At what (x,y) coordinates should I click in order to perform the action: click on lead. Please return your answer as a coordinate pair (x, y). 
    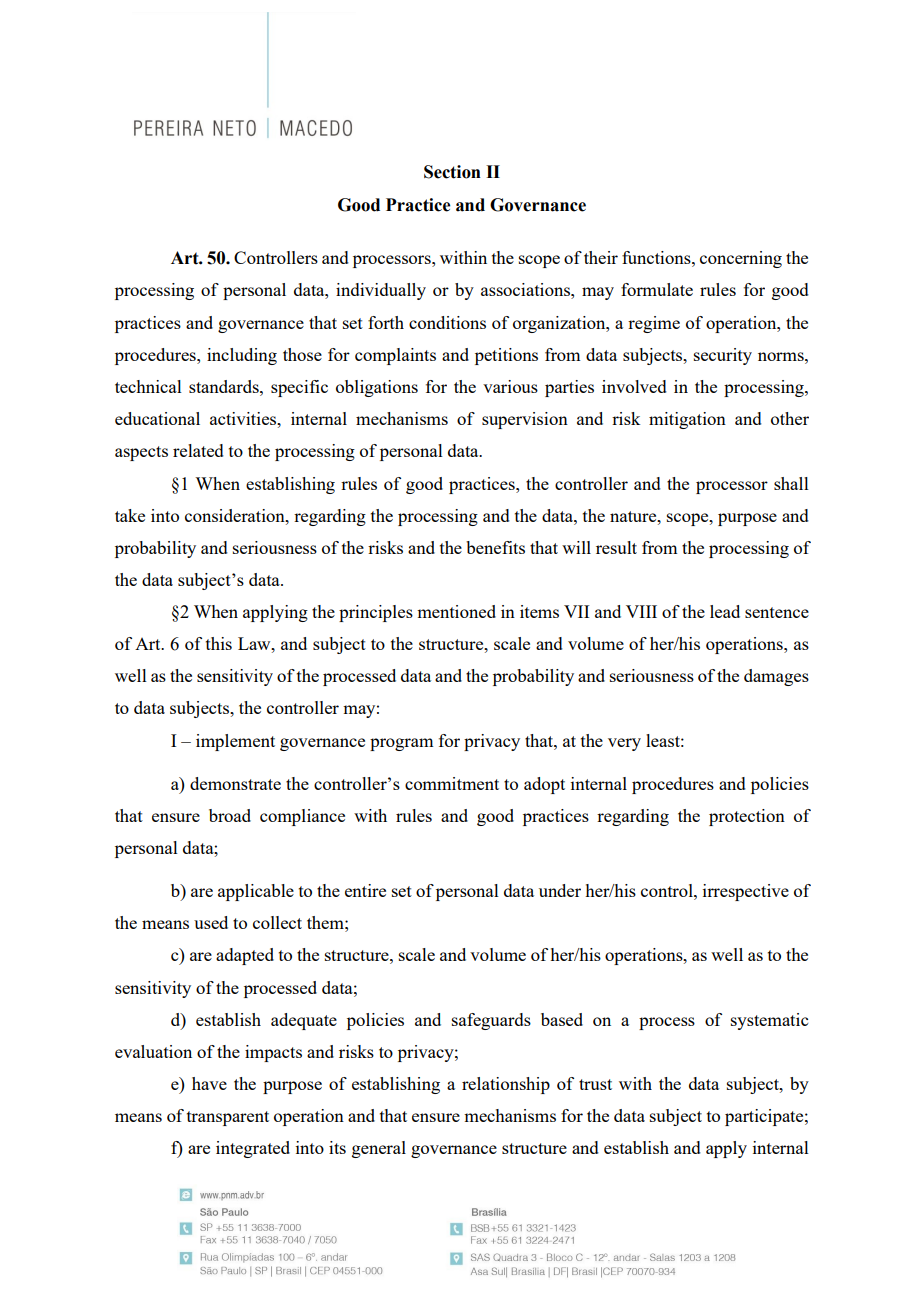
    Looking at the image, I should click on (725, 611).
